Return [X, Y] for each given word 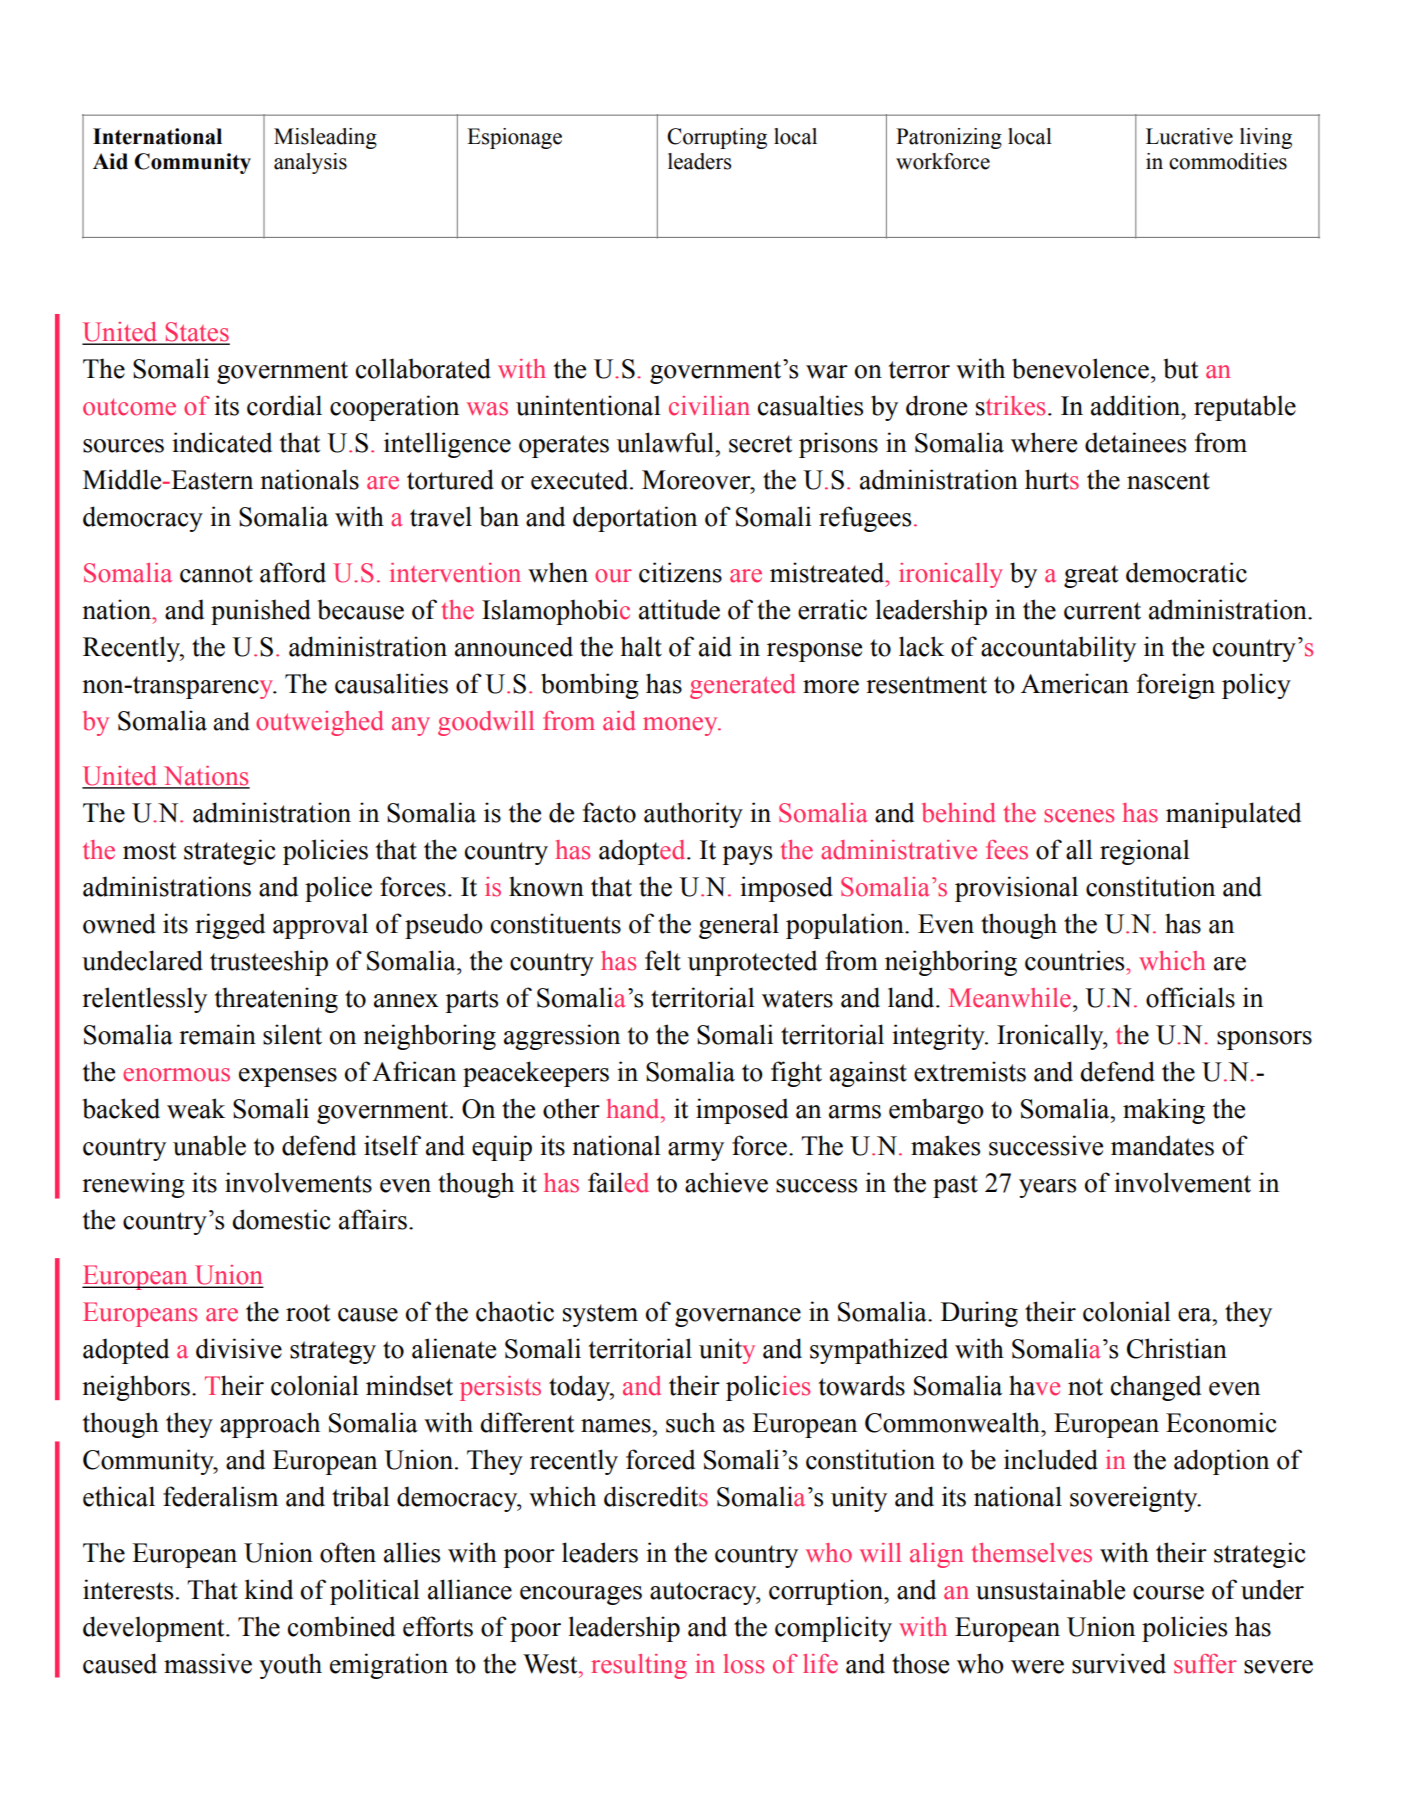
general [739, 926]
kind [268, 1589]
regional [1145, 852]
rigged [230, 926]
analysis [310, 163]
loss [743, 1664]
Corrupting [717, 138]
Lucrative [1189, 136]
